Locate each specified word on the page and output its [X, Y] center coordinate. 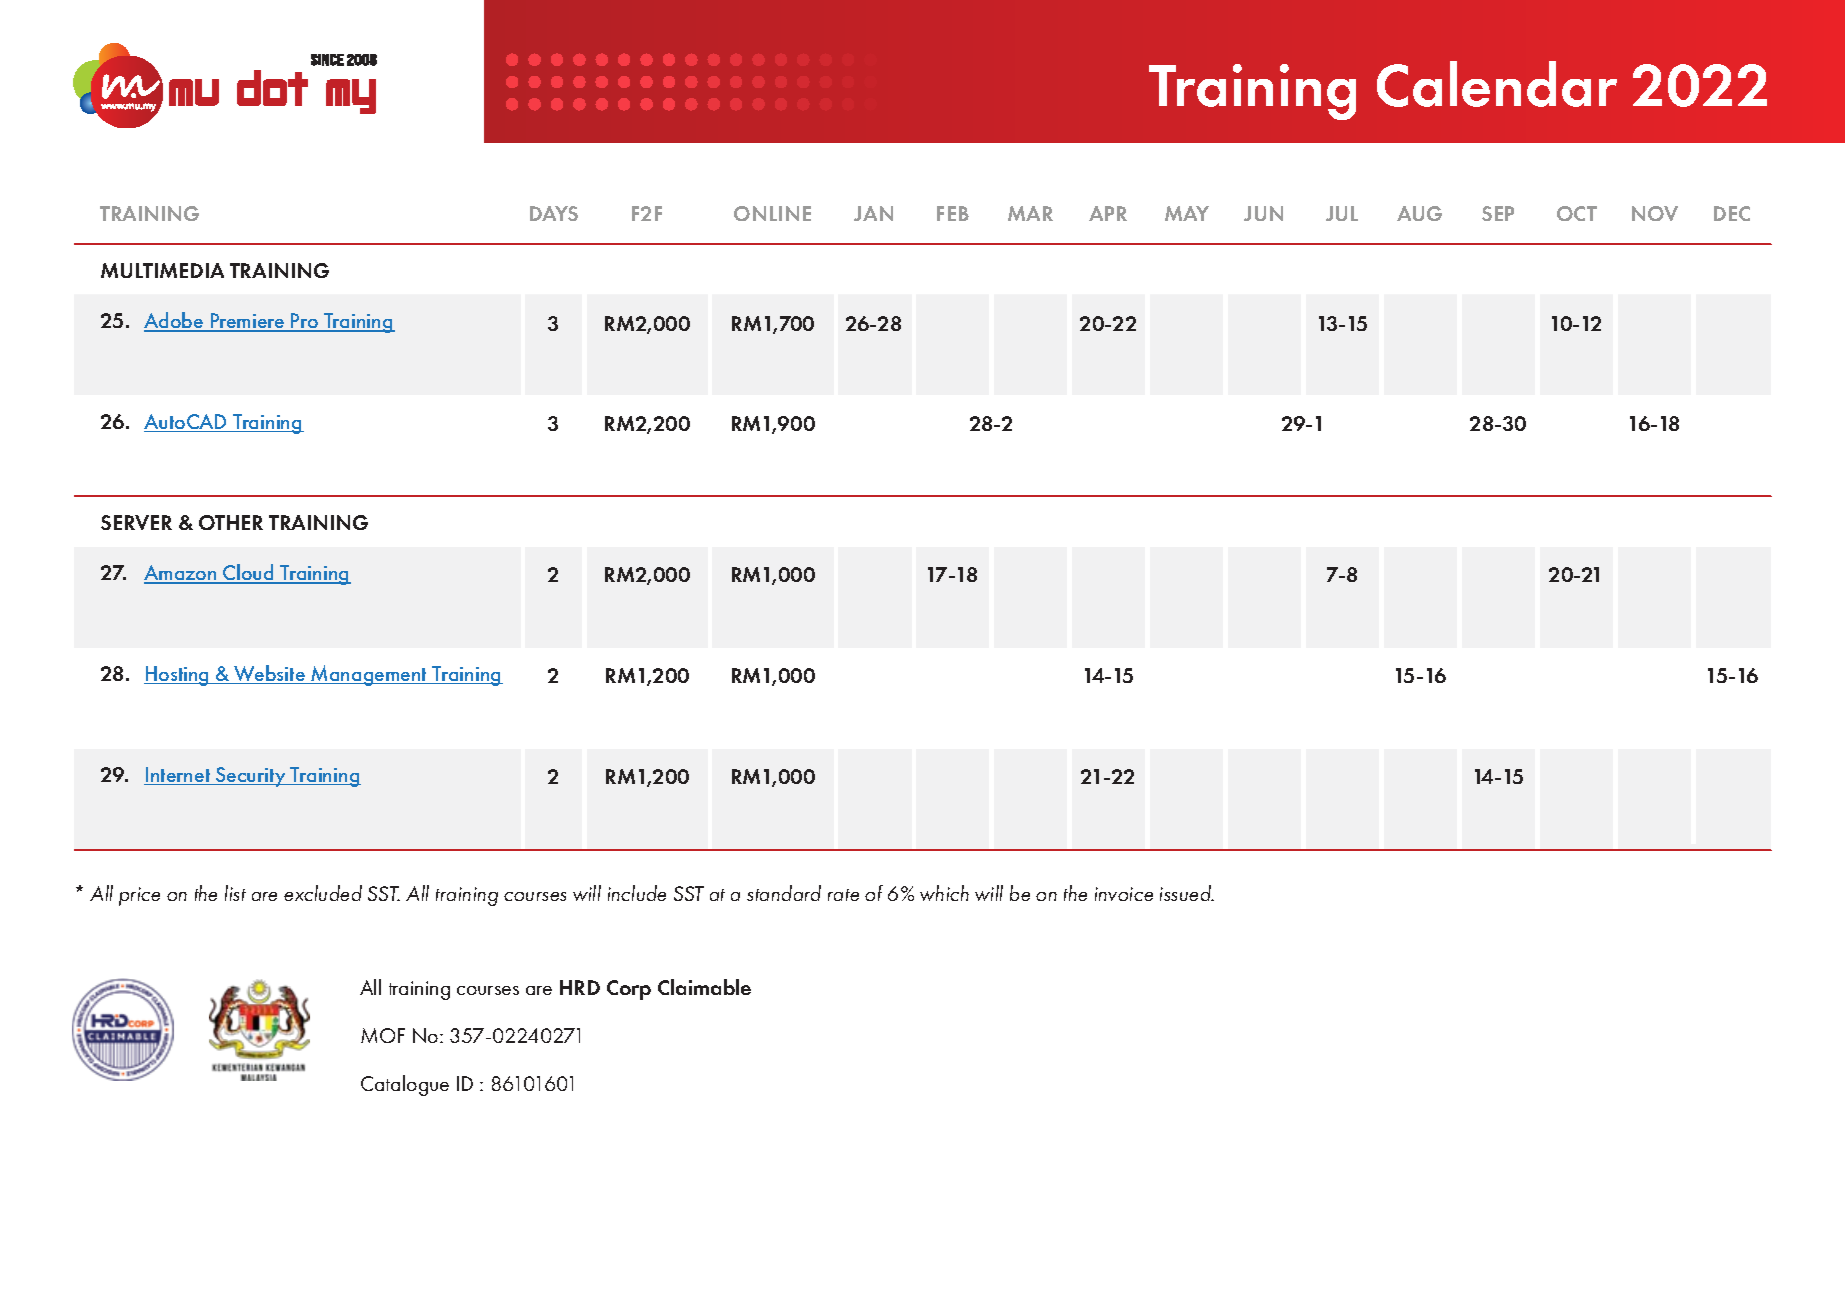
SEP [1498, 213]
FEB [953, 213]
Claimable [704, 987]
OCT [1577, 213]
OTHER [231, 522]
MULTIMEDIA [162, 270]
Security [251, 777]
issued [1187, 893]
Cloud [248, 573]
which [944, 893]
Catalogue [405, 1085]
